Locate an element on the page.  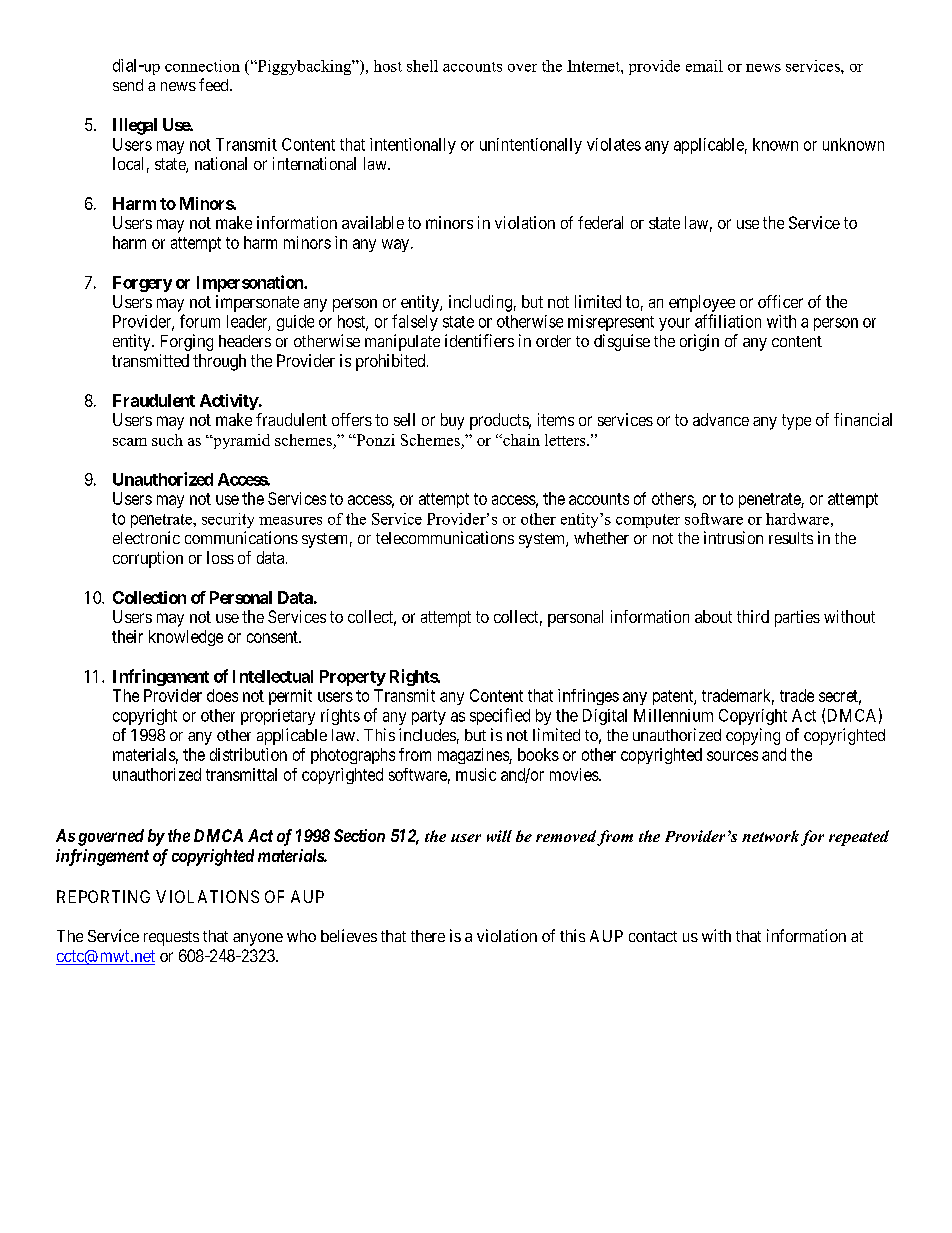
feed is located at coordinates (215, 84).
